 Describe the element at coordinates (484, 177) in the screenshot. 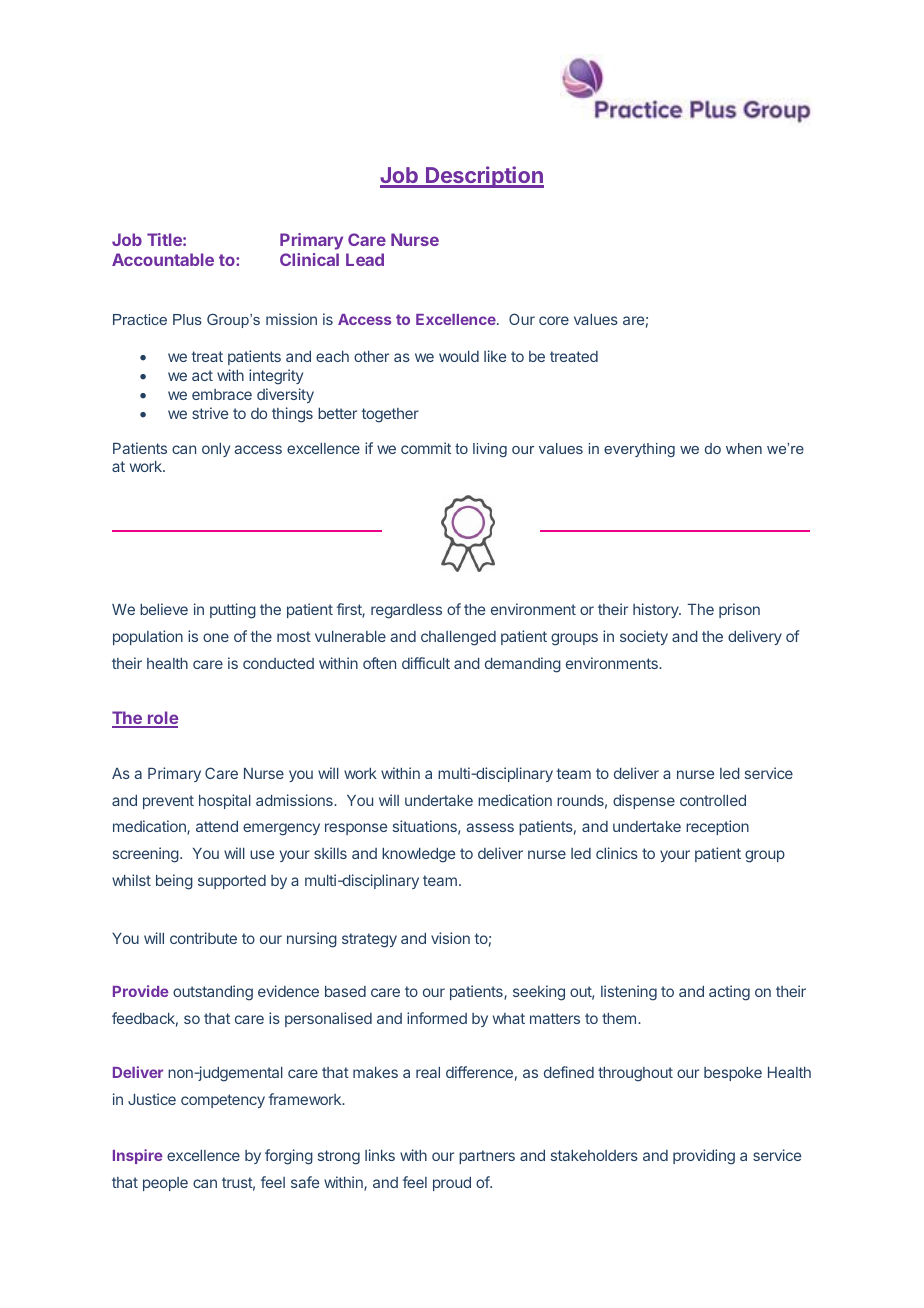

I see `Description` at that location.
